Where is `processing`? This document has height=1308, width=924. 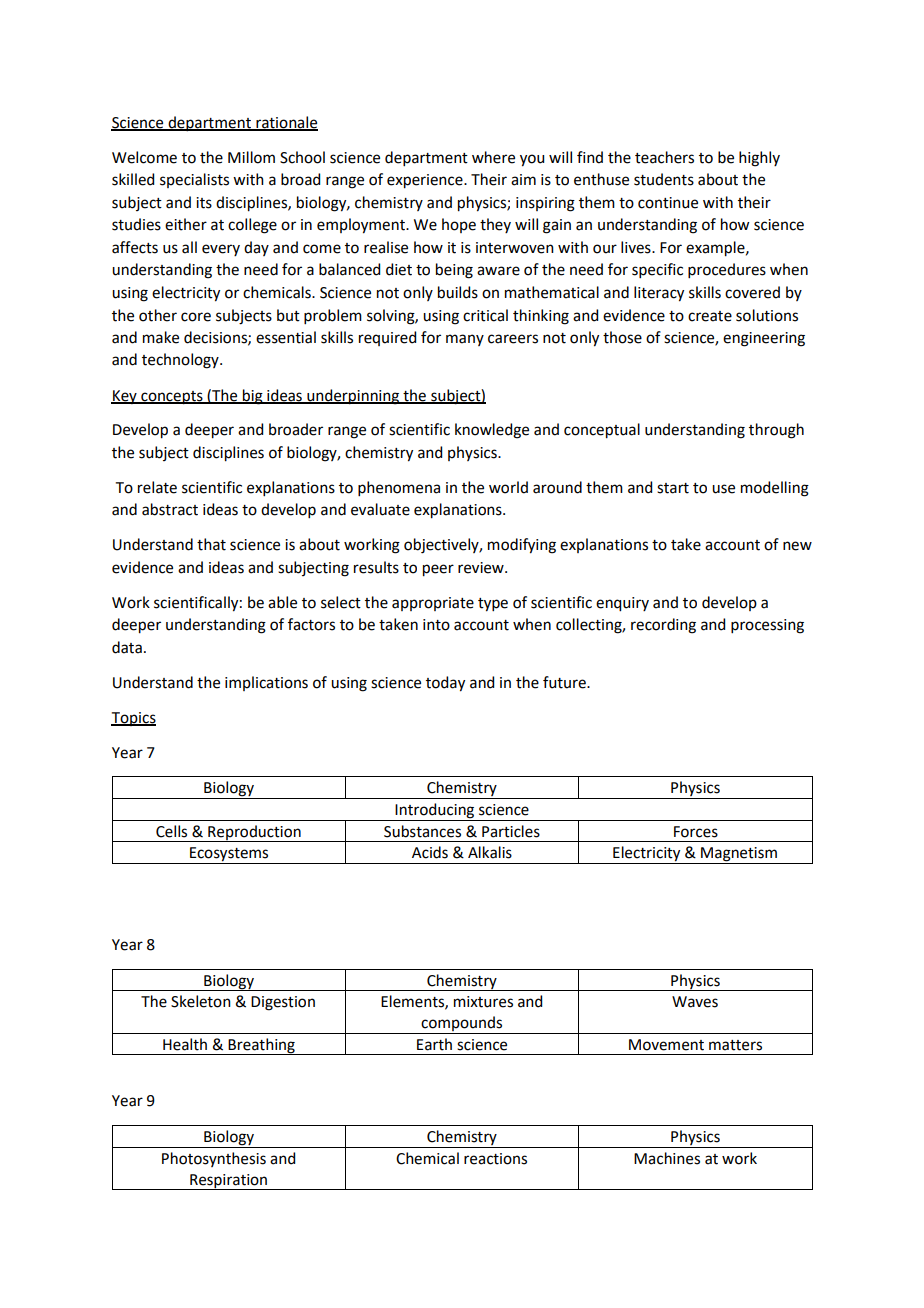
processing is located at coordinates (767, 626).
